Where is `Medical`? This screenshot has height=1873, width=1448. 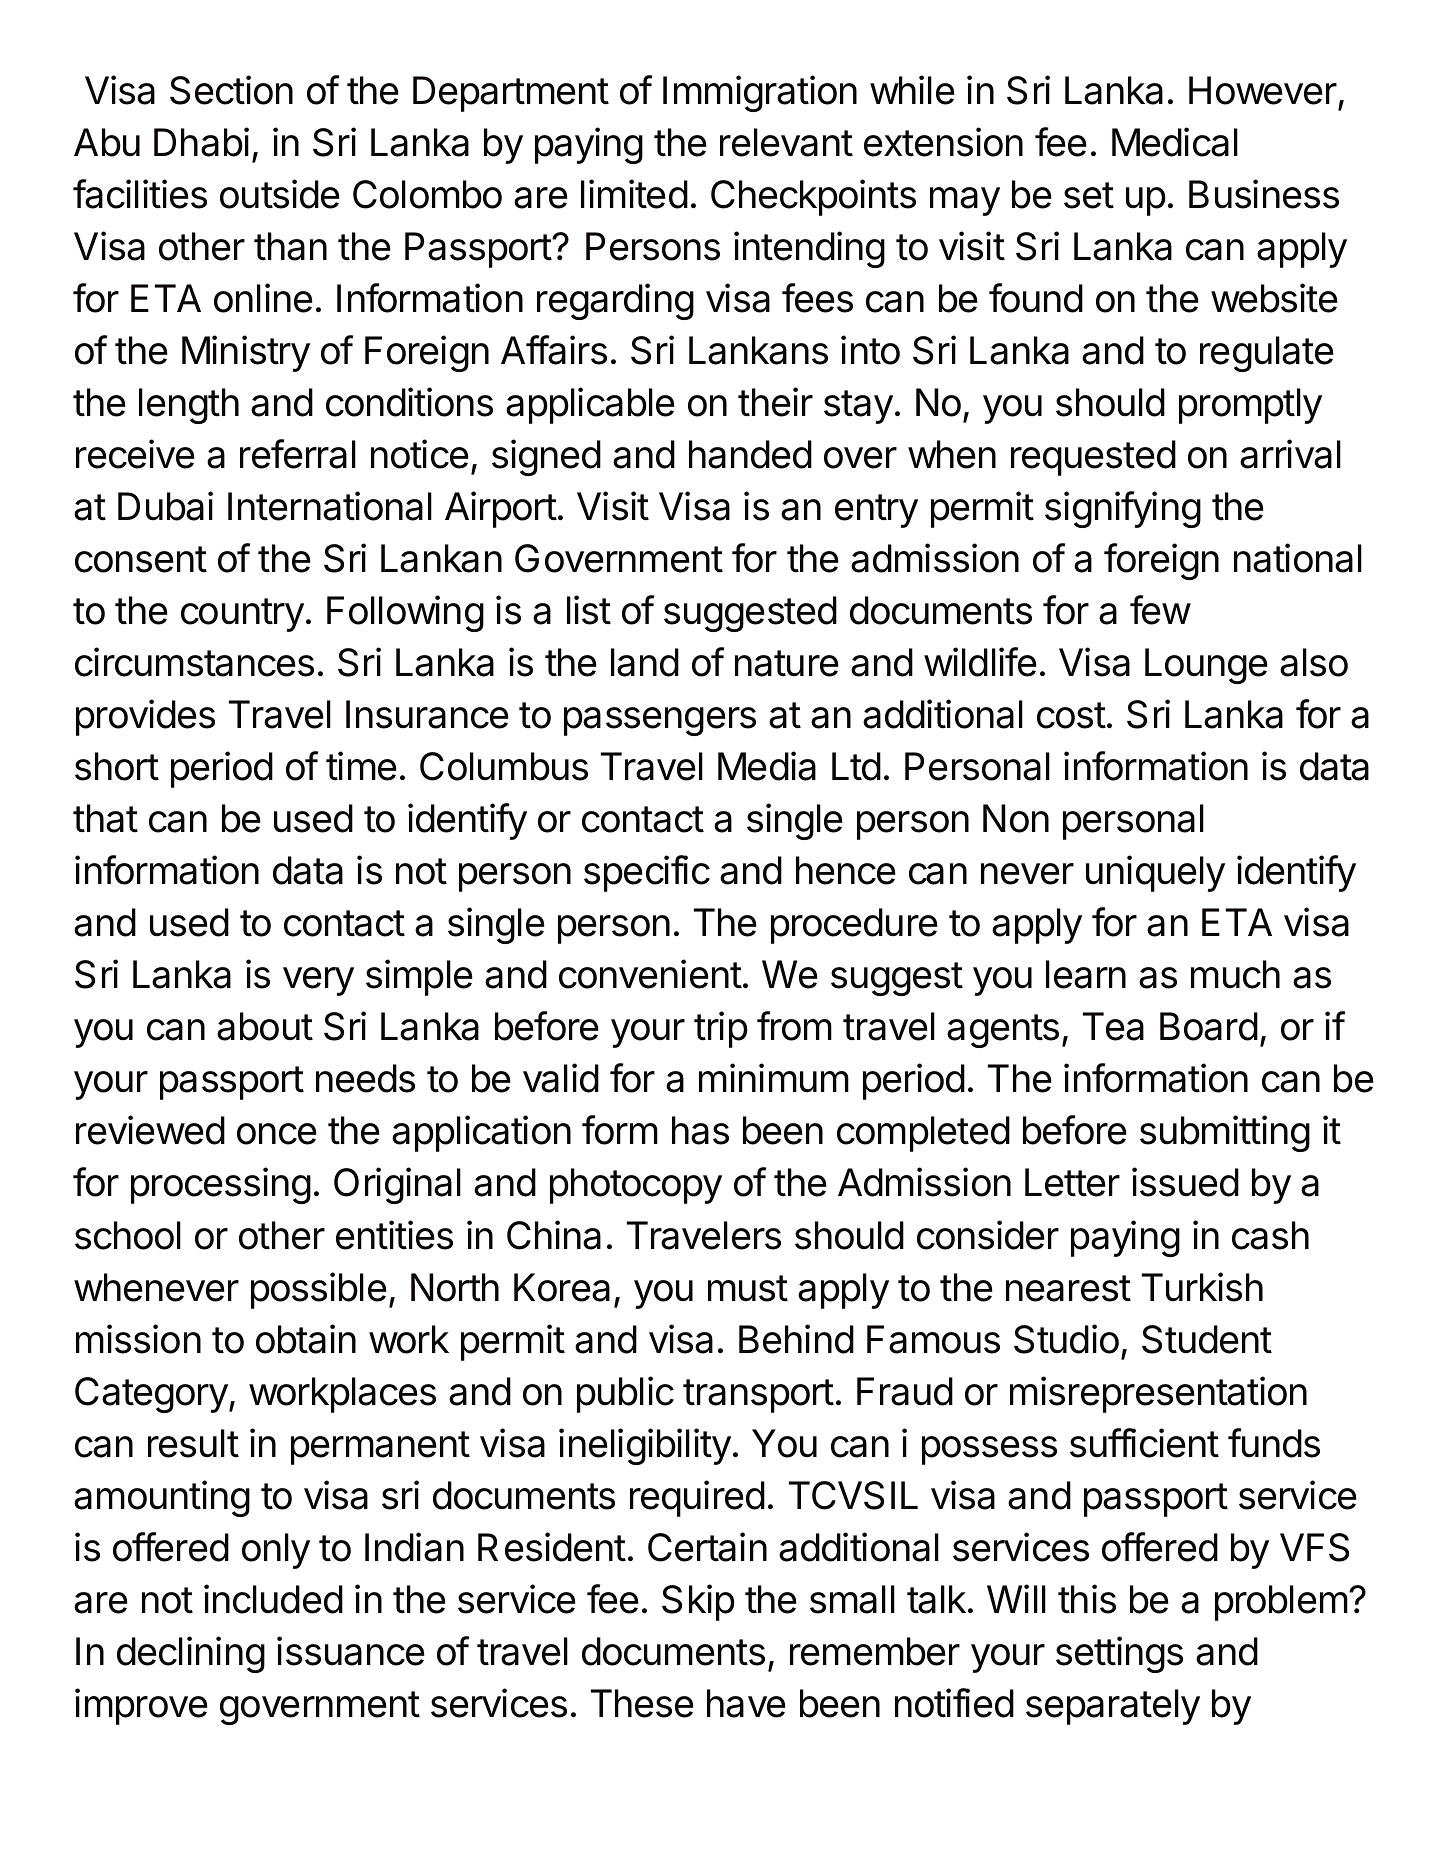
Medical is located at coordinates (1175, 142).
